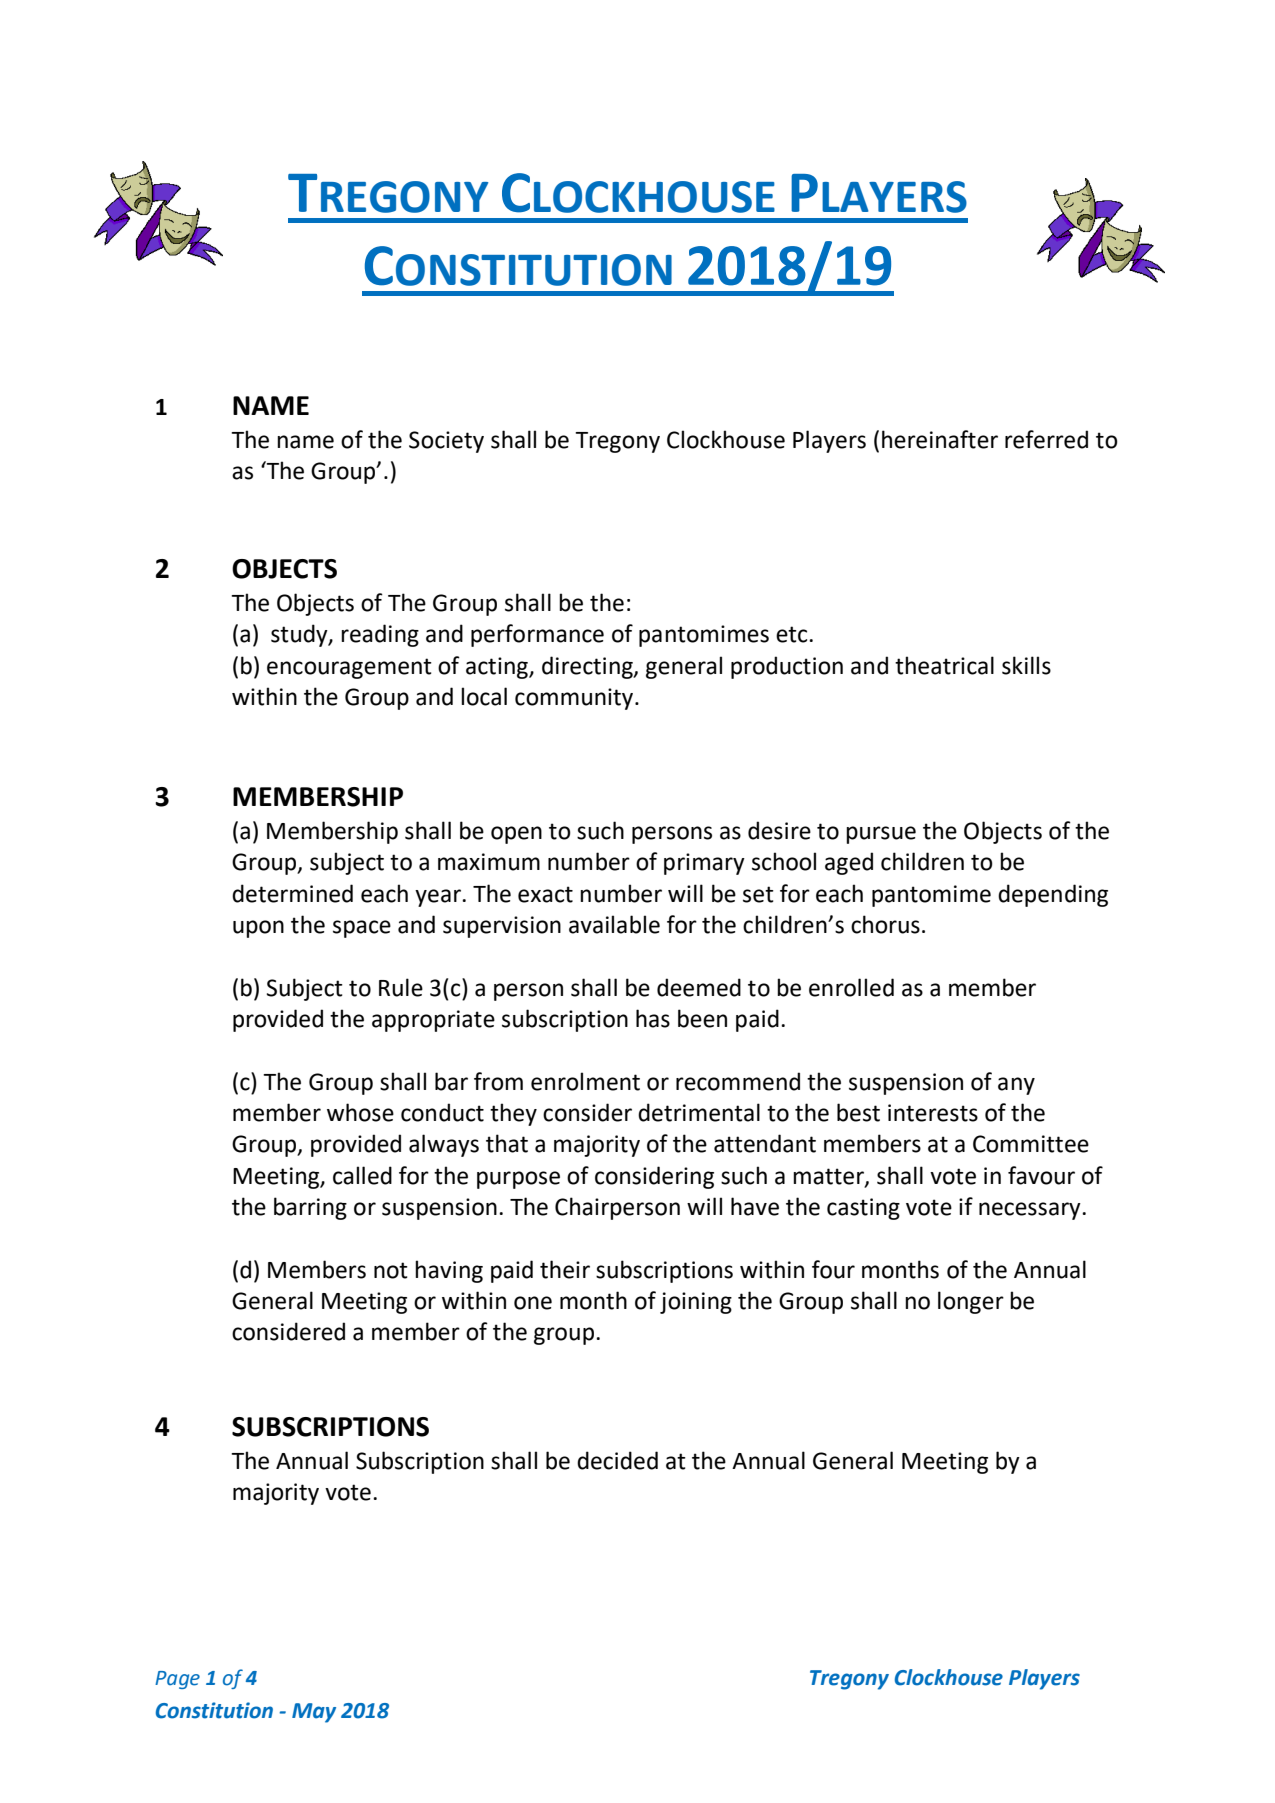  I want to click on May, so click(314, 1713).
